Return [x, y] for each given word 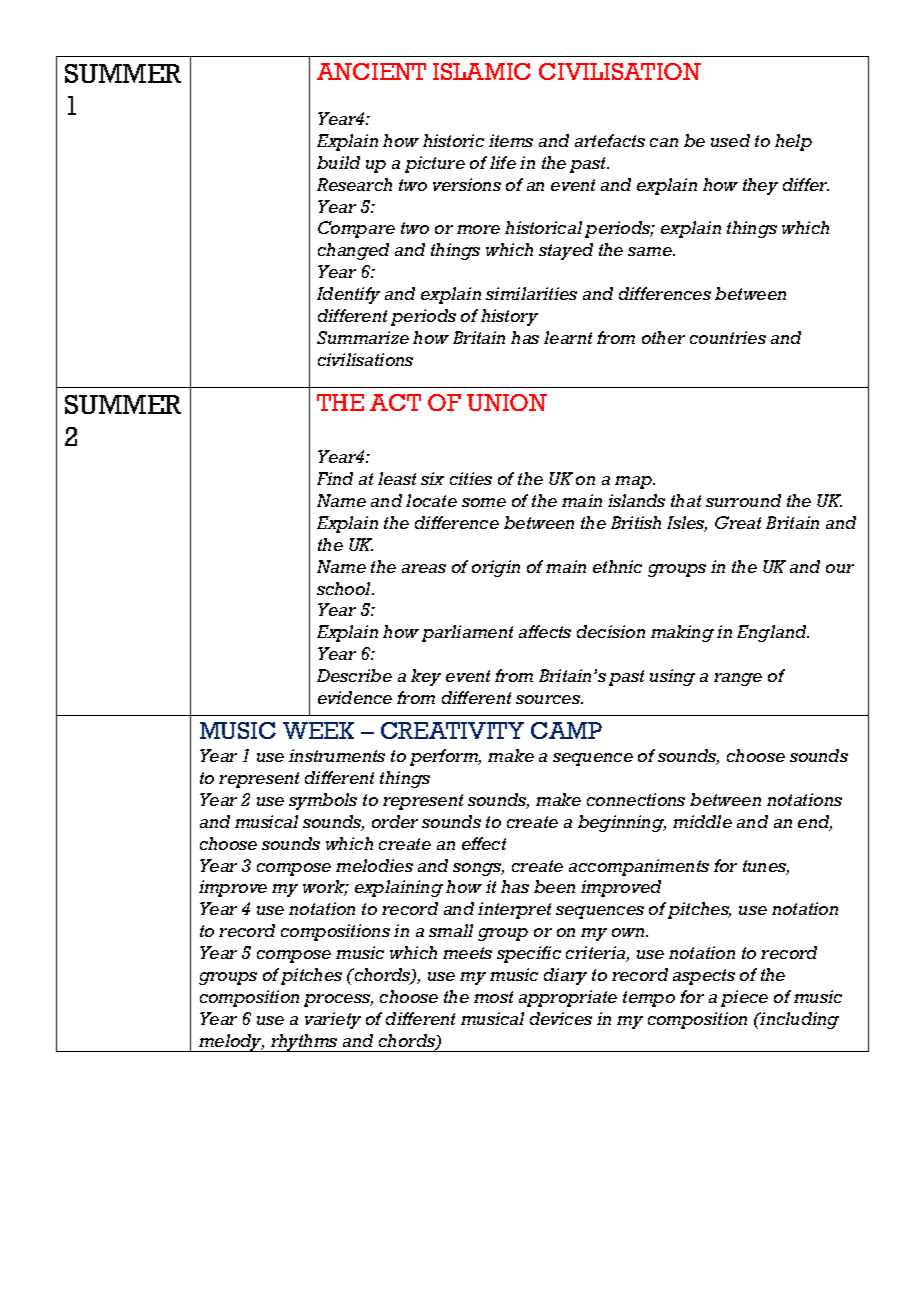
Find [335, 478]
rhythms [304, 1043]
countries [728, 337]
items [511, 140]
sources [549, 699]
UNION [507, 402]
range [738, 679]
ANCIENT [371, 71]
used [730, 140]
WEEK [318, 730]
